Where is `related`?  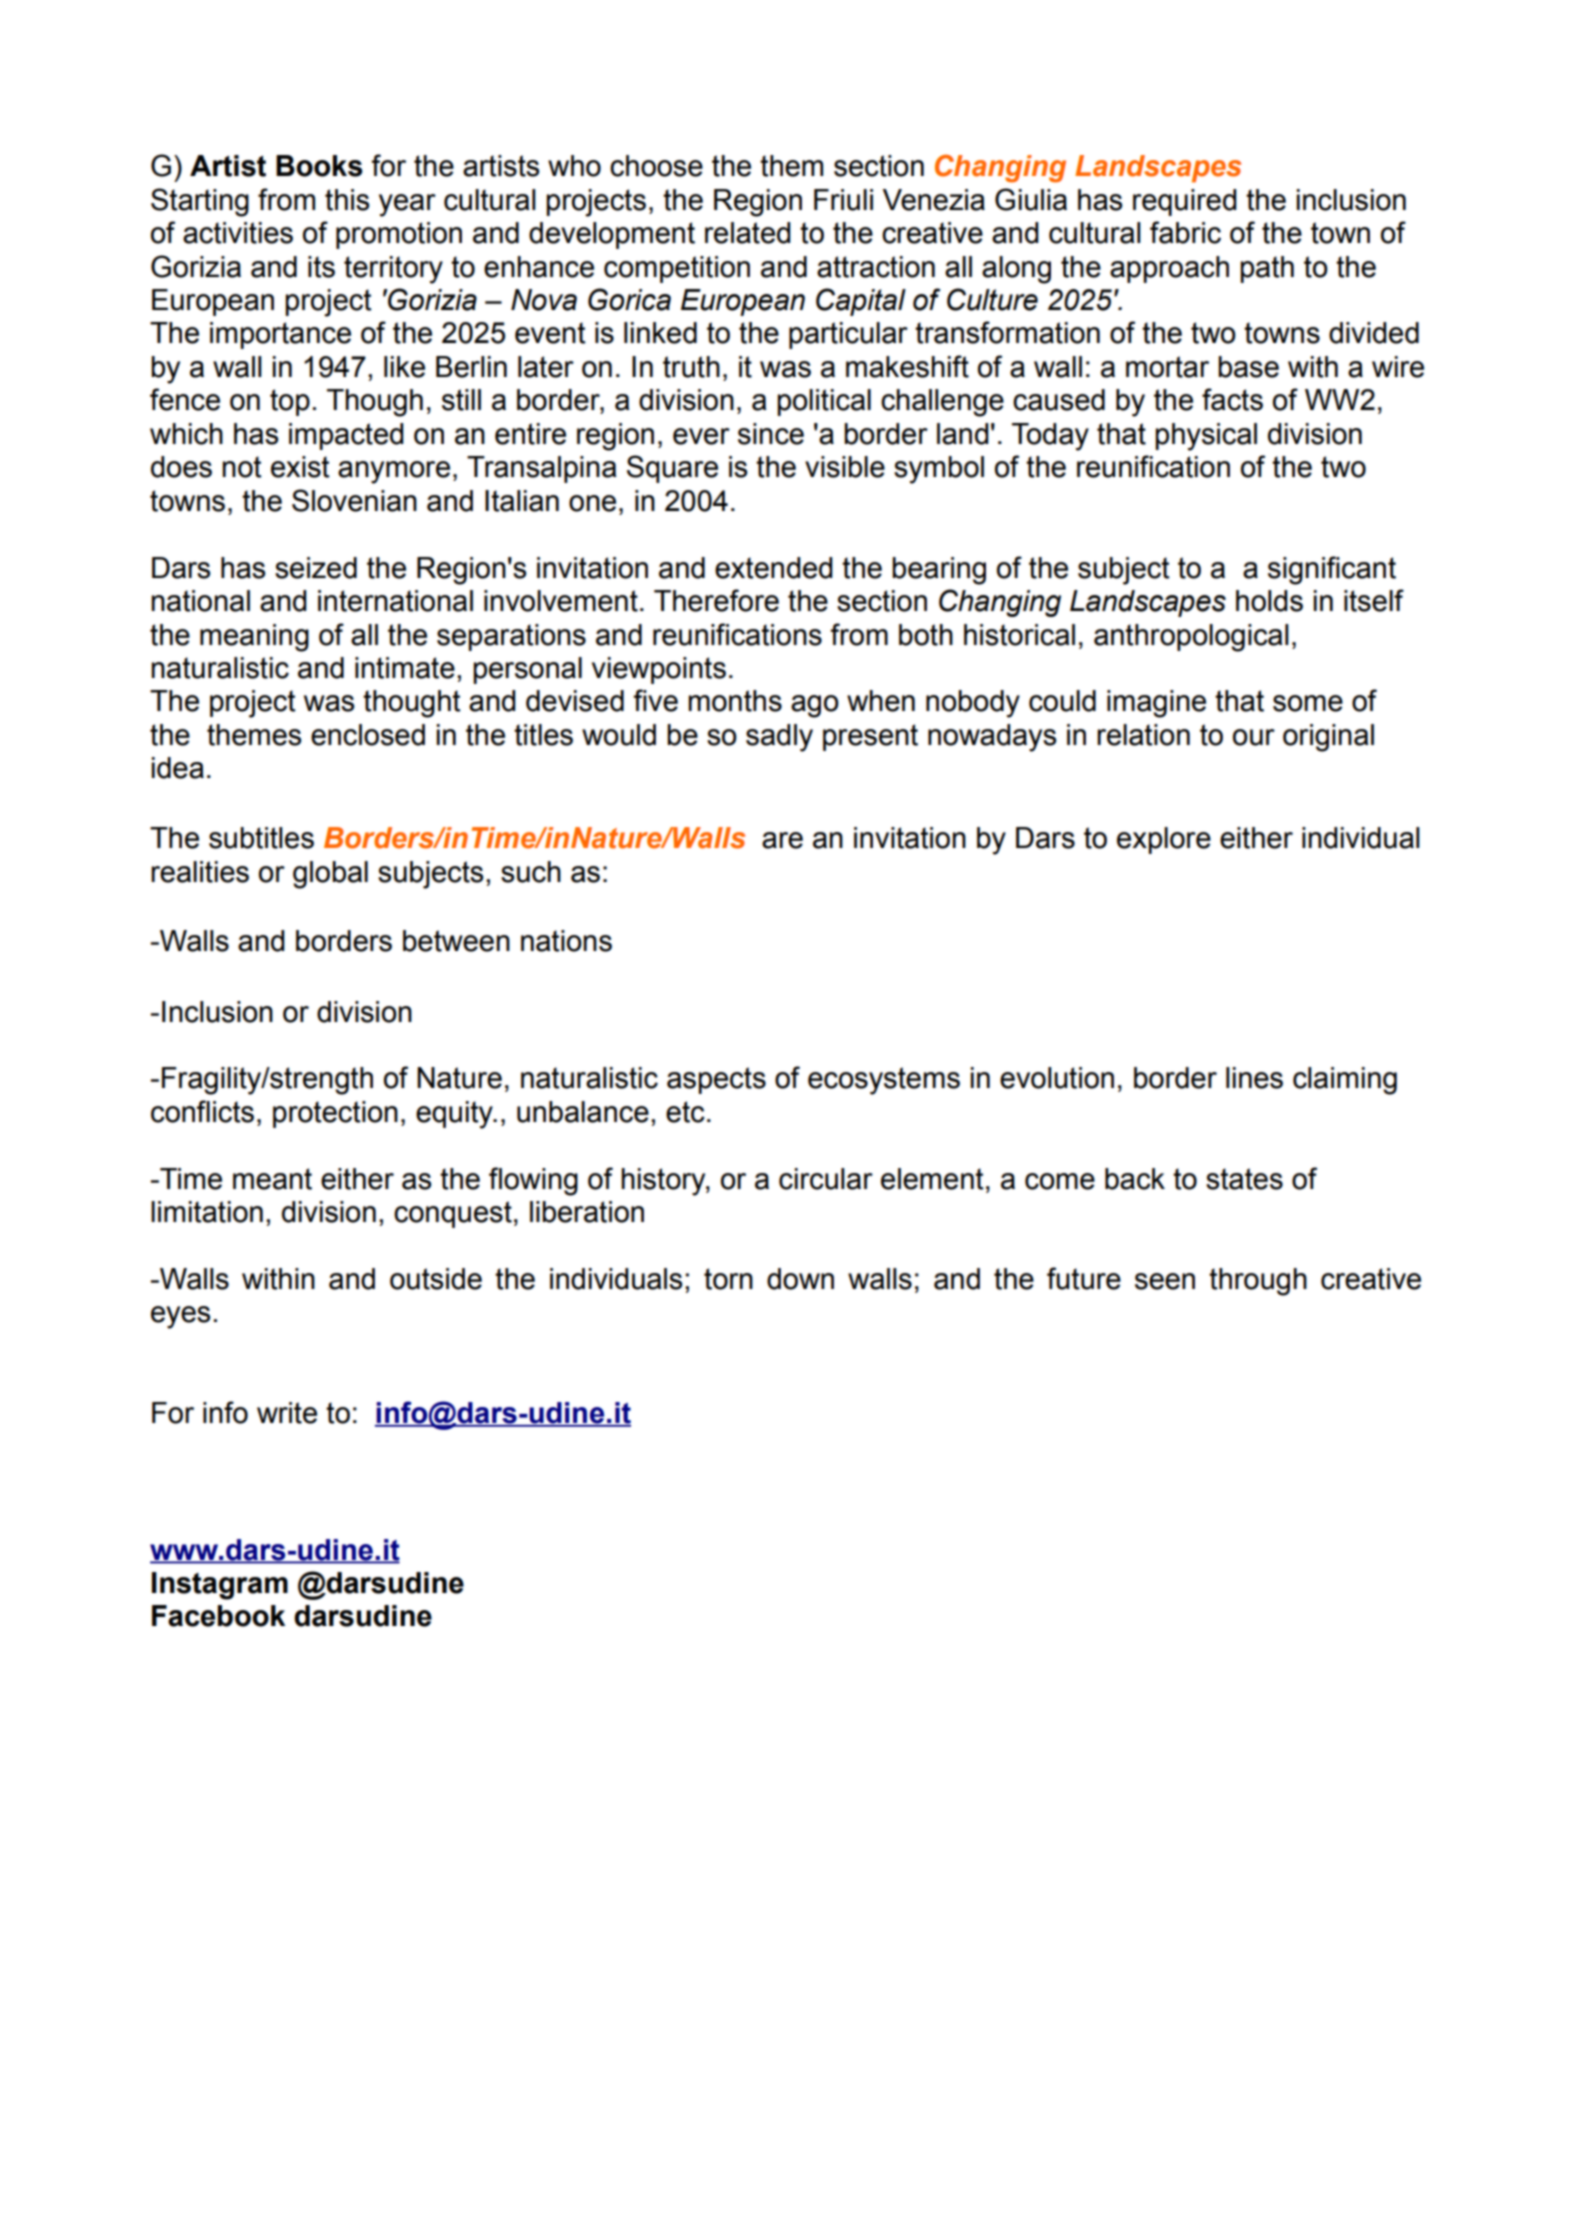
related is located at coordinates (748, 233).
